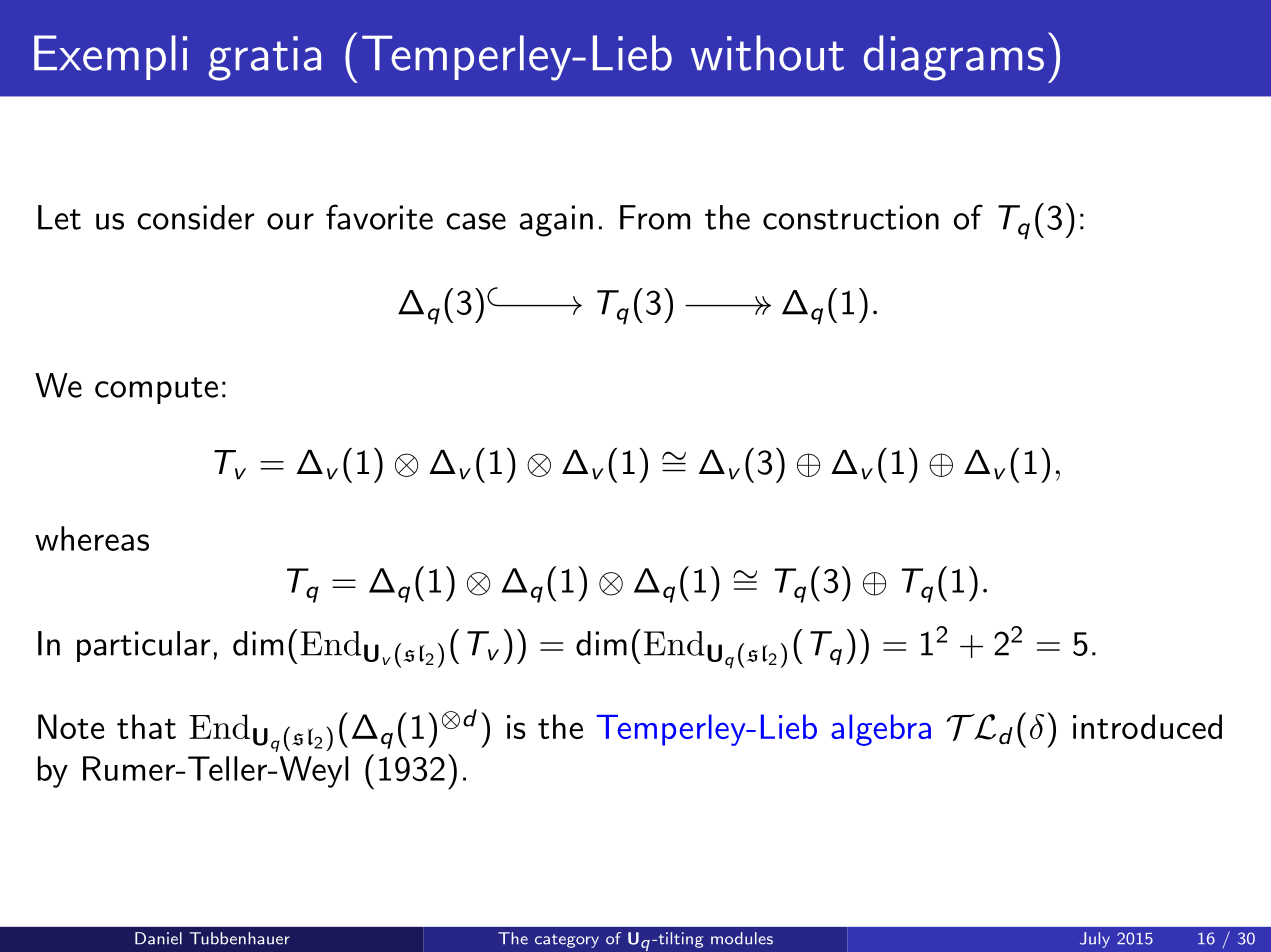 This page has width=1271, height=952. I want to click on diagrams, so click(954, 58).
